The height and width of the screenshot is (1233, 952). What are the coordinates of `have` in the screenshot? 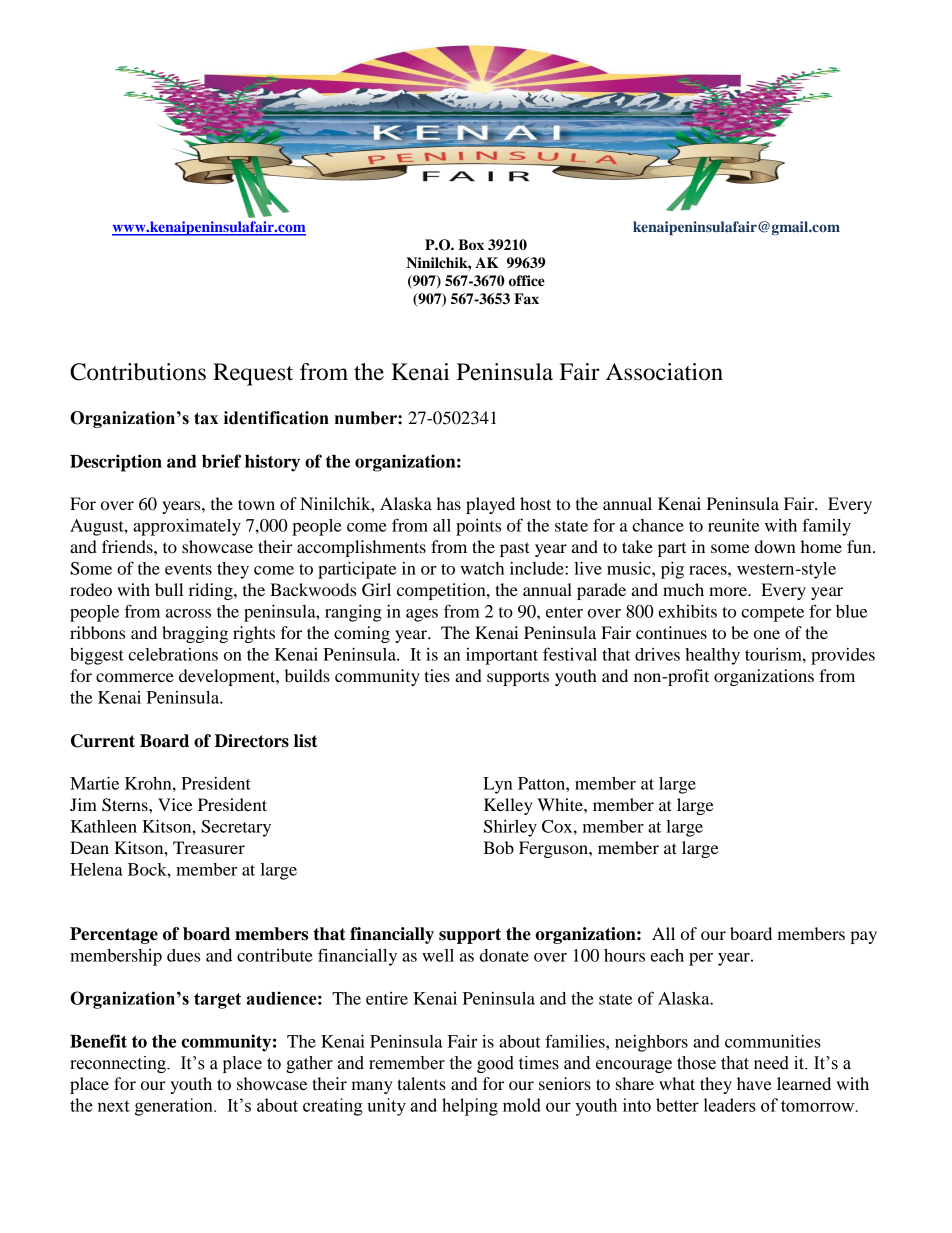 It's located at (754, 1083).
